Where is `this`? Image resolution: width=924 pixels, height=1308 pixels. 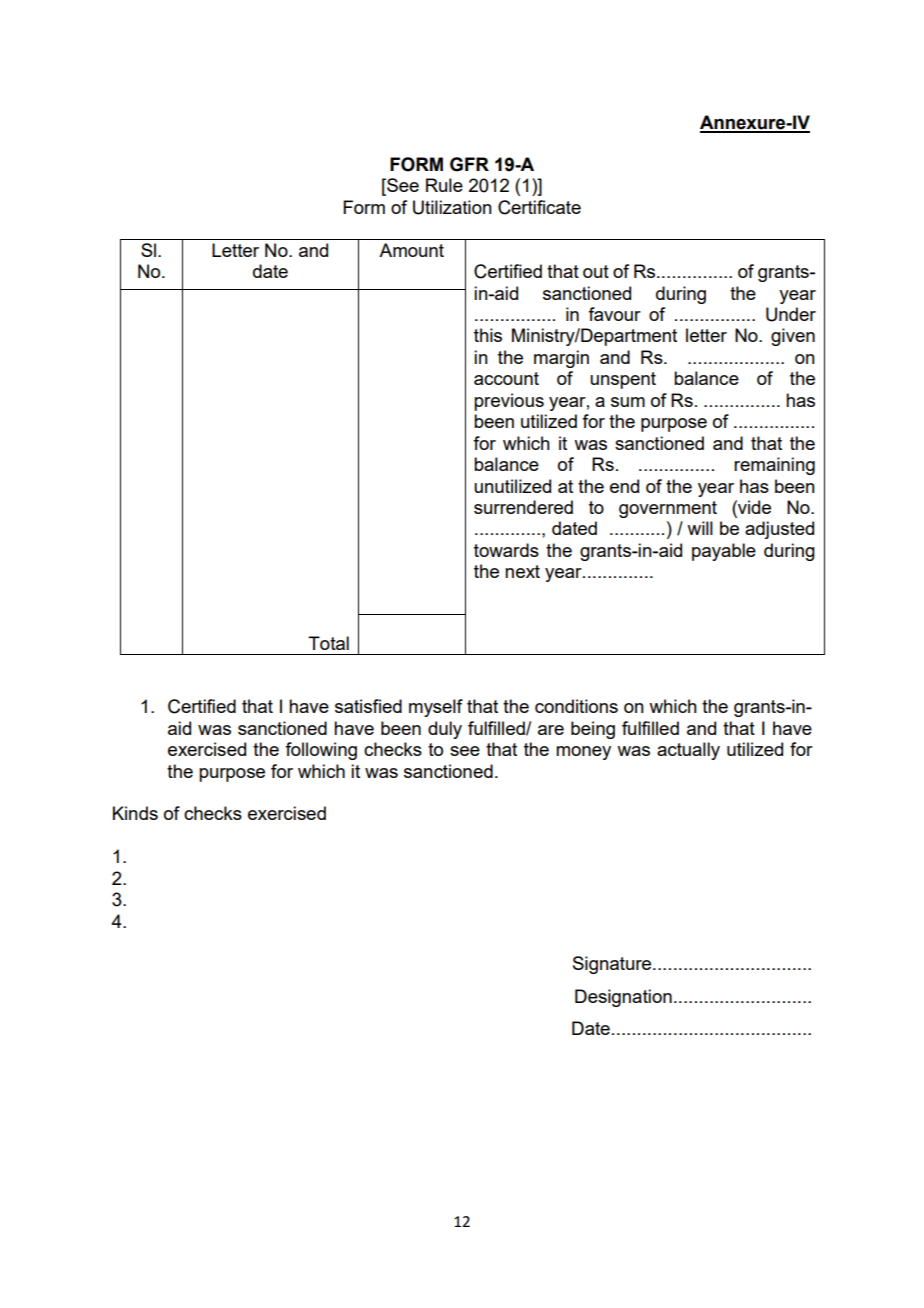
this is located at coordinates (488, 335).
